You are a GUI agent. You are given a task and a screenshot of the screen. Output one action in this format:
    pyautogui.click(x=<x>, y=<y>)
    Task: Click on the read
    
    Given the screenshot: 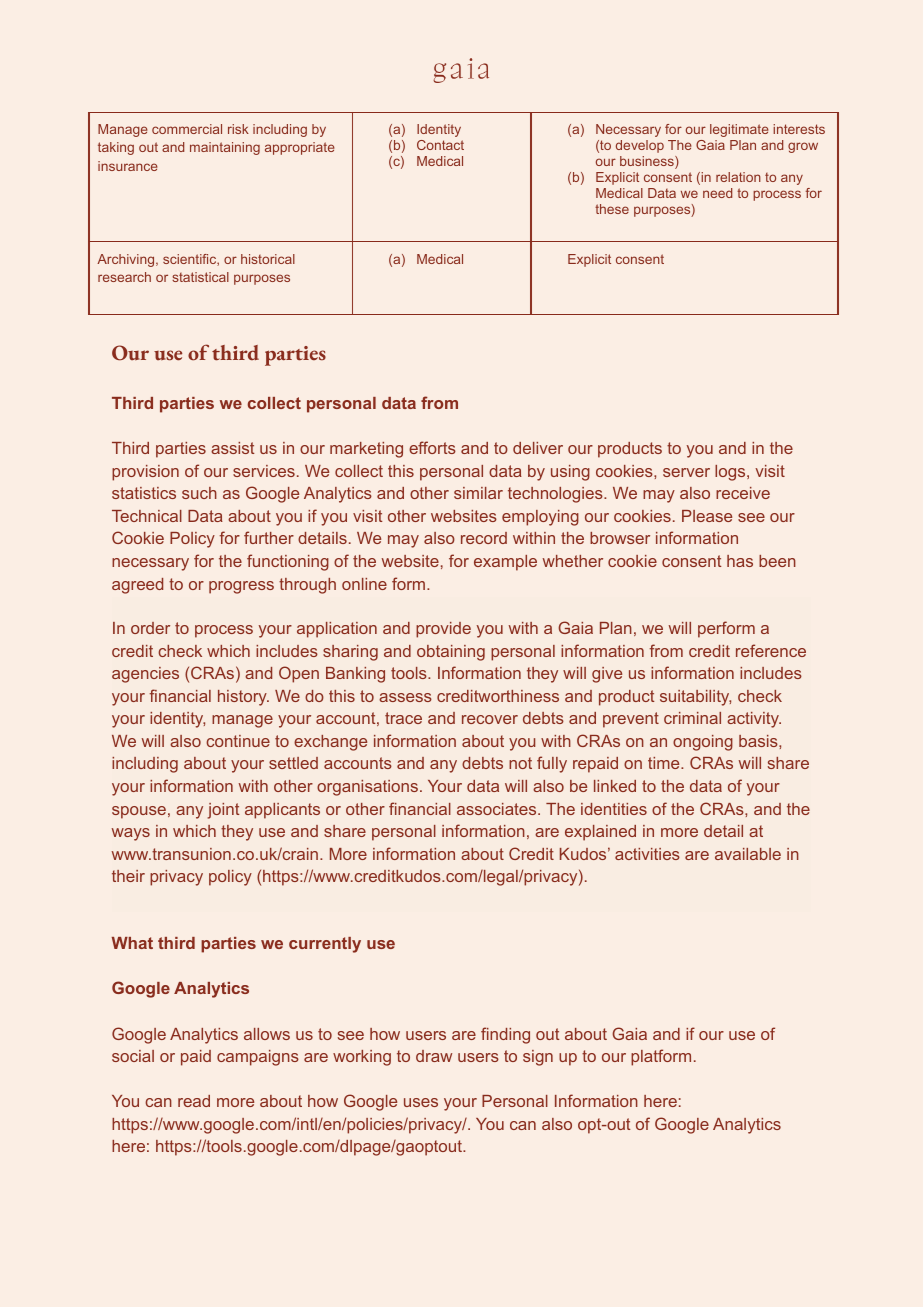 What is the action you would take?
    pyautogui.click(x=194, y=1101)
